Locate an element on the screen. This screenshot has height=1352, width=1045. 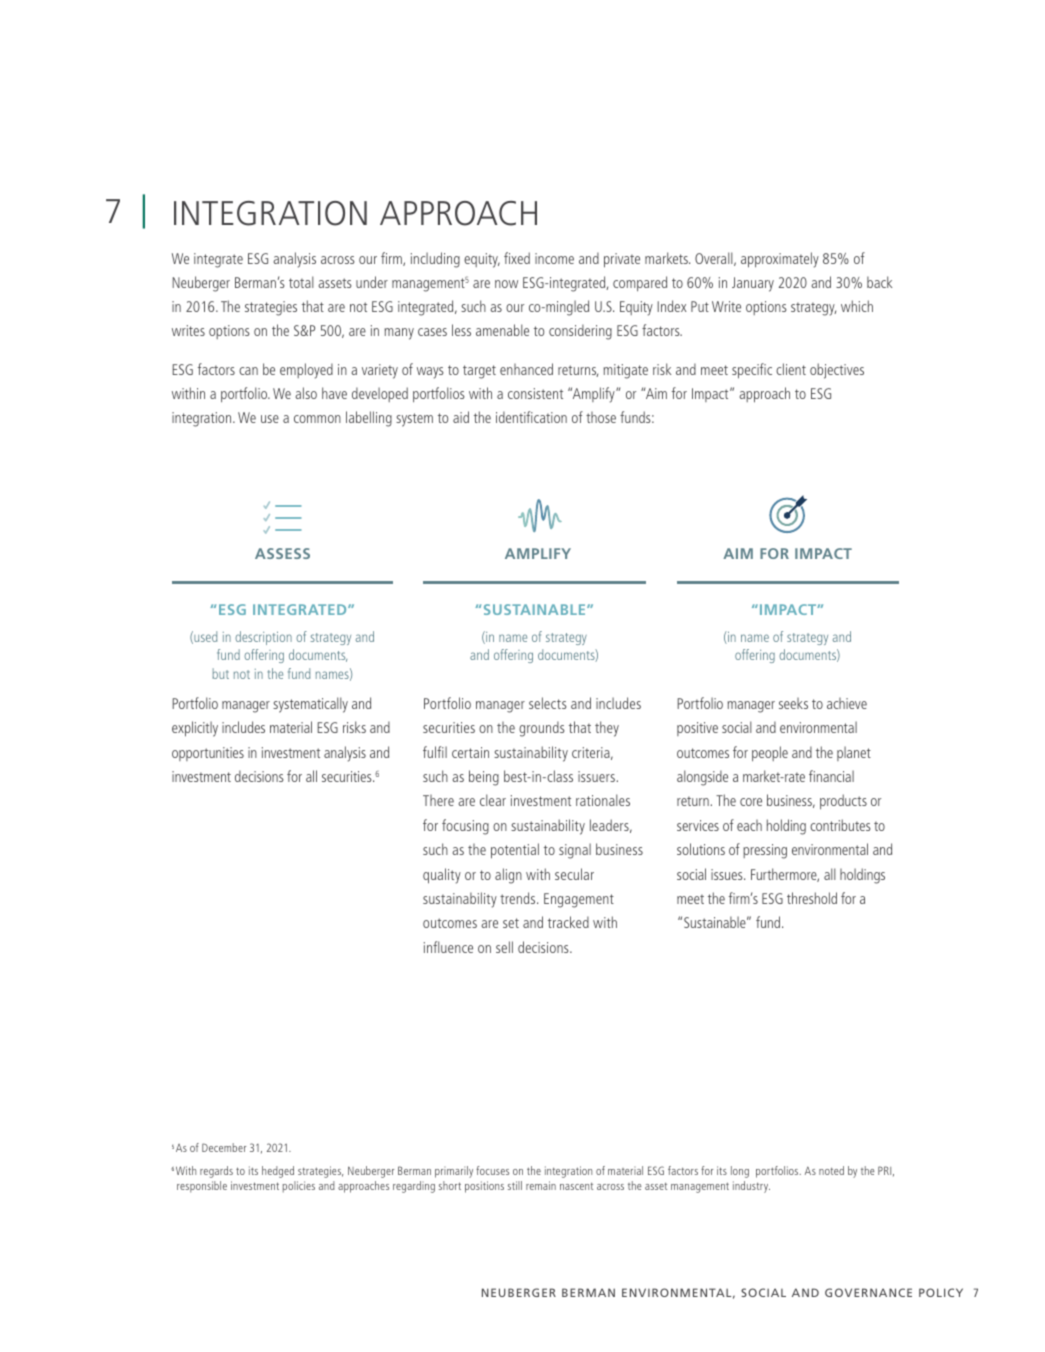
total is located at coordinates (301, 282).
